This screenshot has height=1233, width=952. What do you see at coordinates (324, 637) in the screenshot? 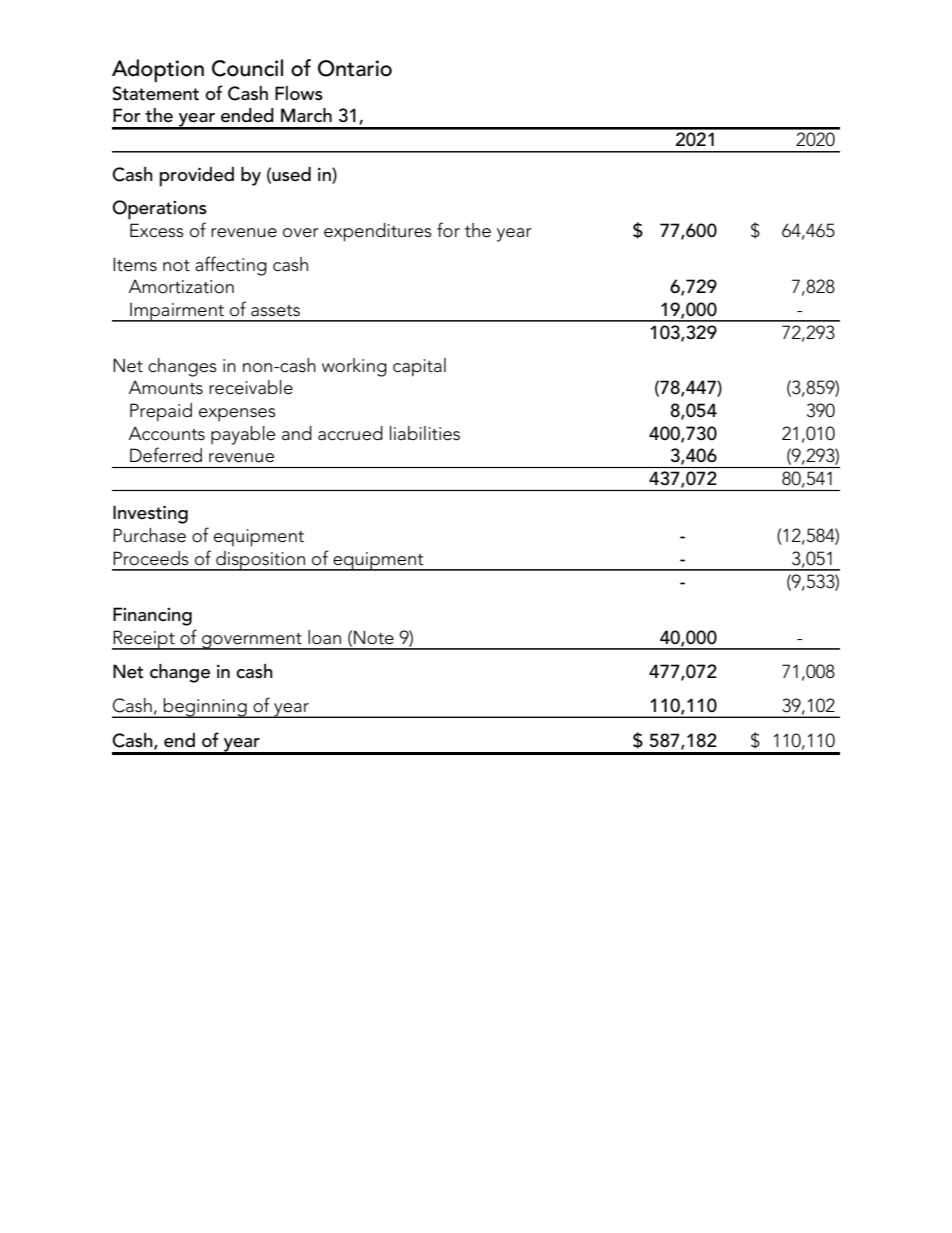
I see `loan` at bounding box center [324, 637].
